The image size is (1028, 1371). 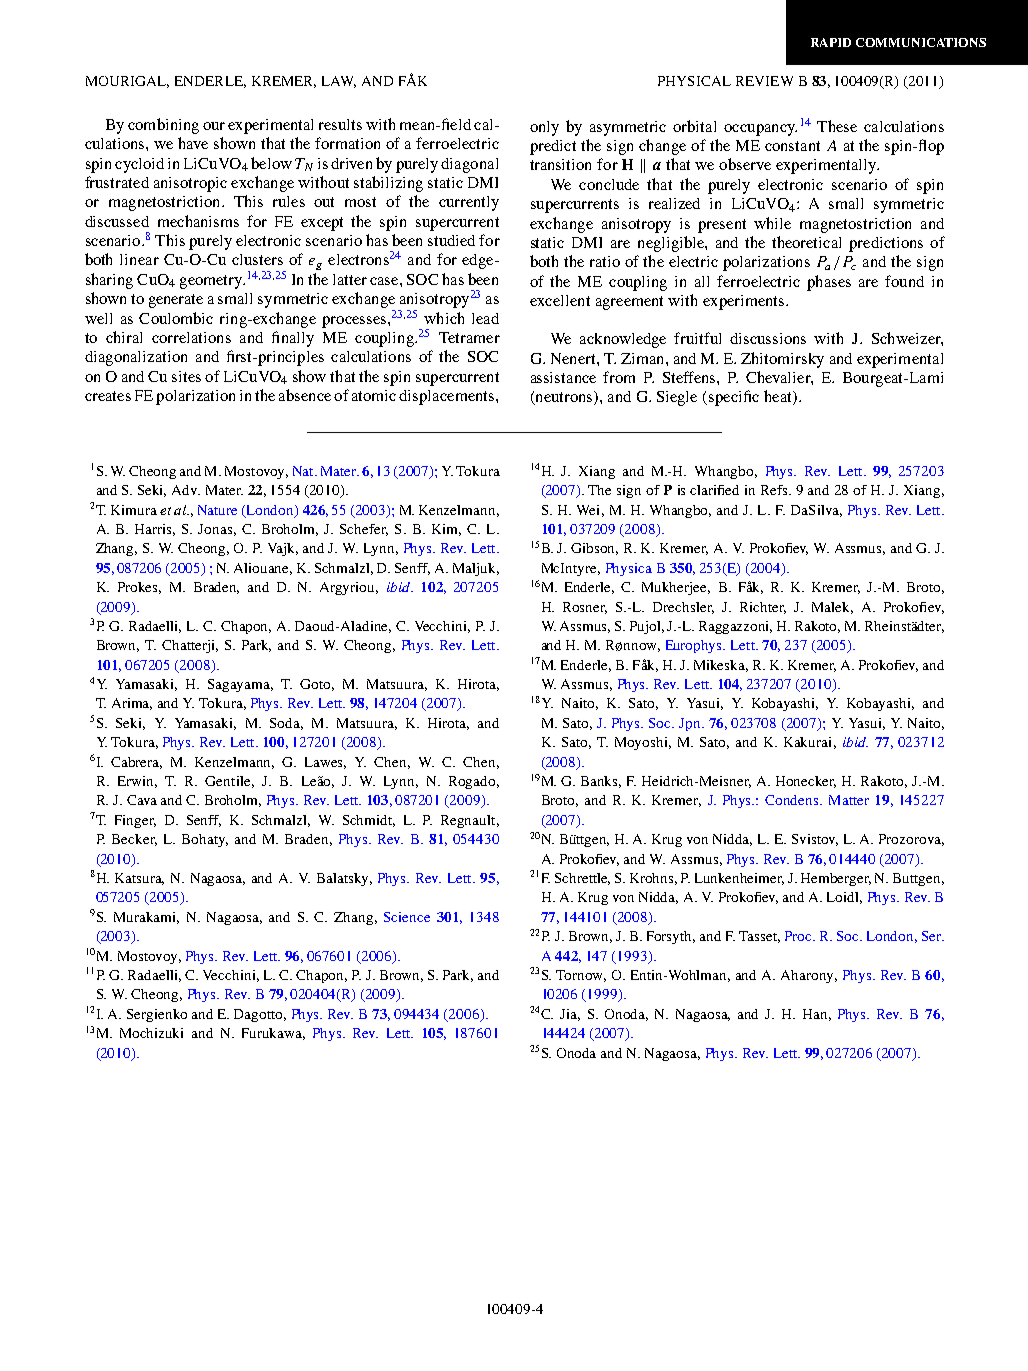 What do you see at coordinates (186, 490) in the screenshot?
I see `Adv` at bounding box center [186, 490].
